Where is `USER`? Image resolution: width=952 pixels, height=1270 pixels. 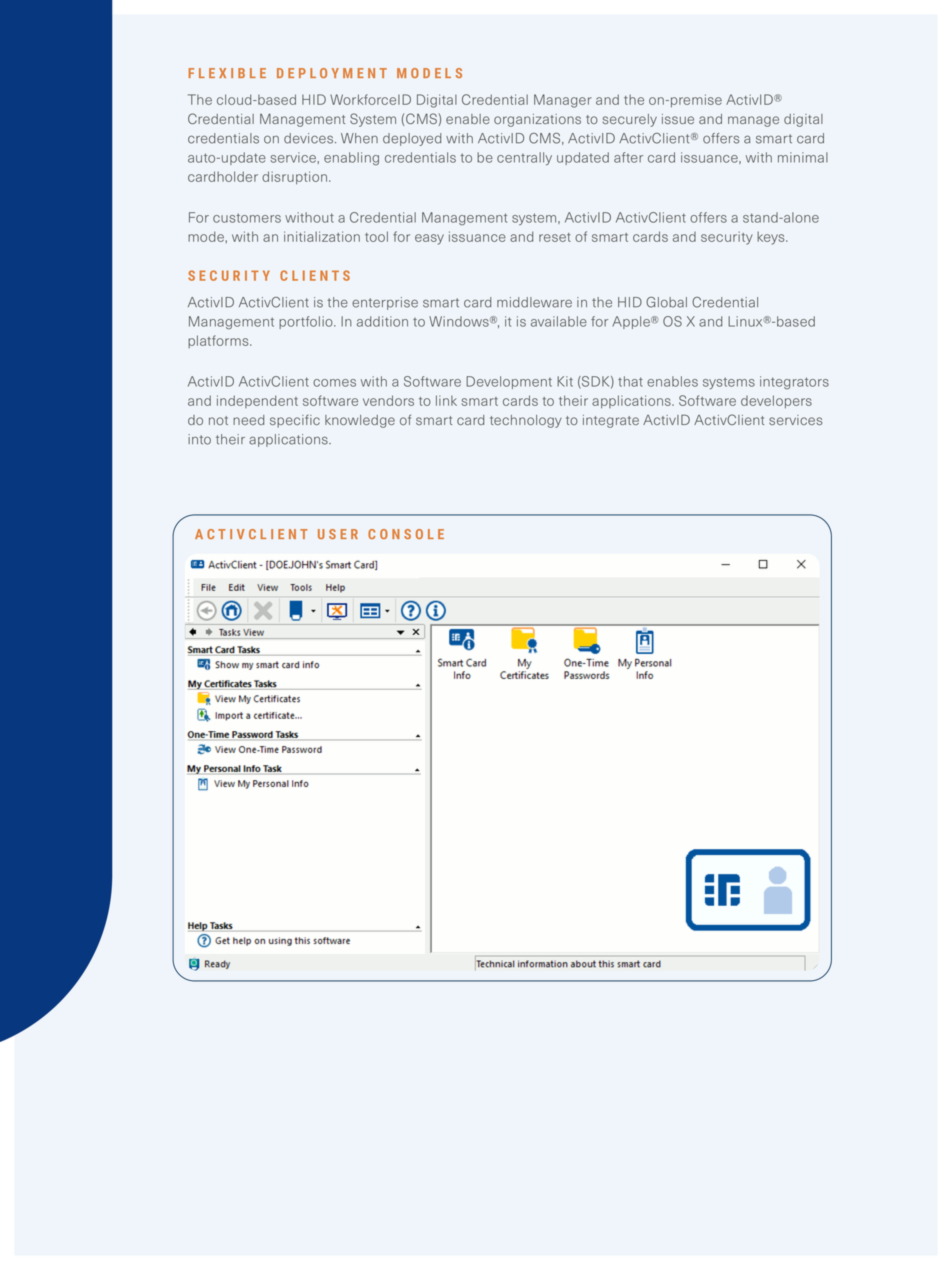 USER is located at coordinates (338, 534).
